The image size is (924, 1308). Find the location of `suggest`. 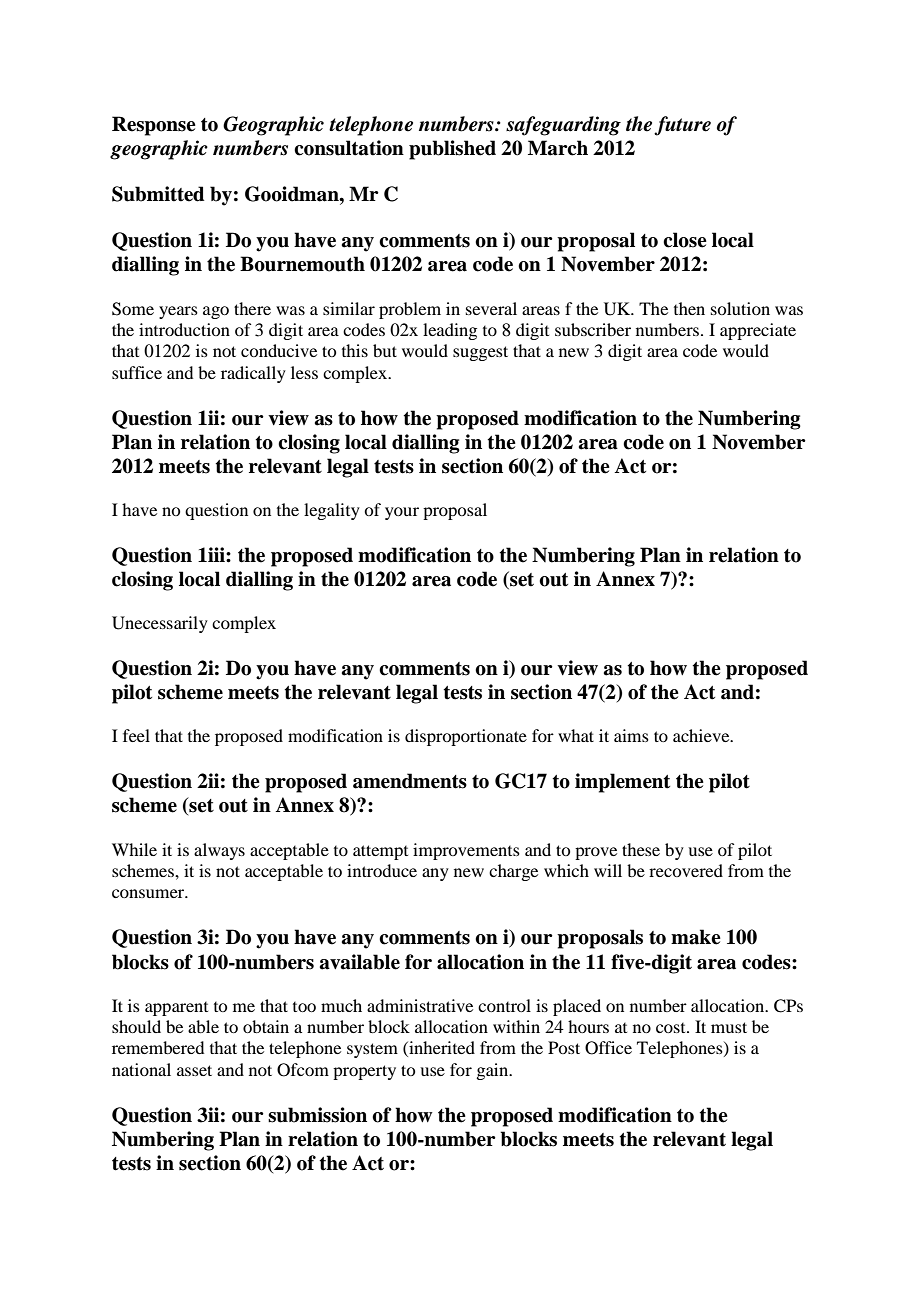

suggest is located at coordinates (480, 353).
